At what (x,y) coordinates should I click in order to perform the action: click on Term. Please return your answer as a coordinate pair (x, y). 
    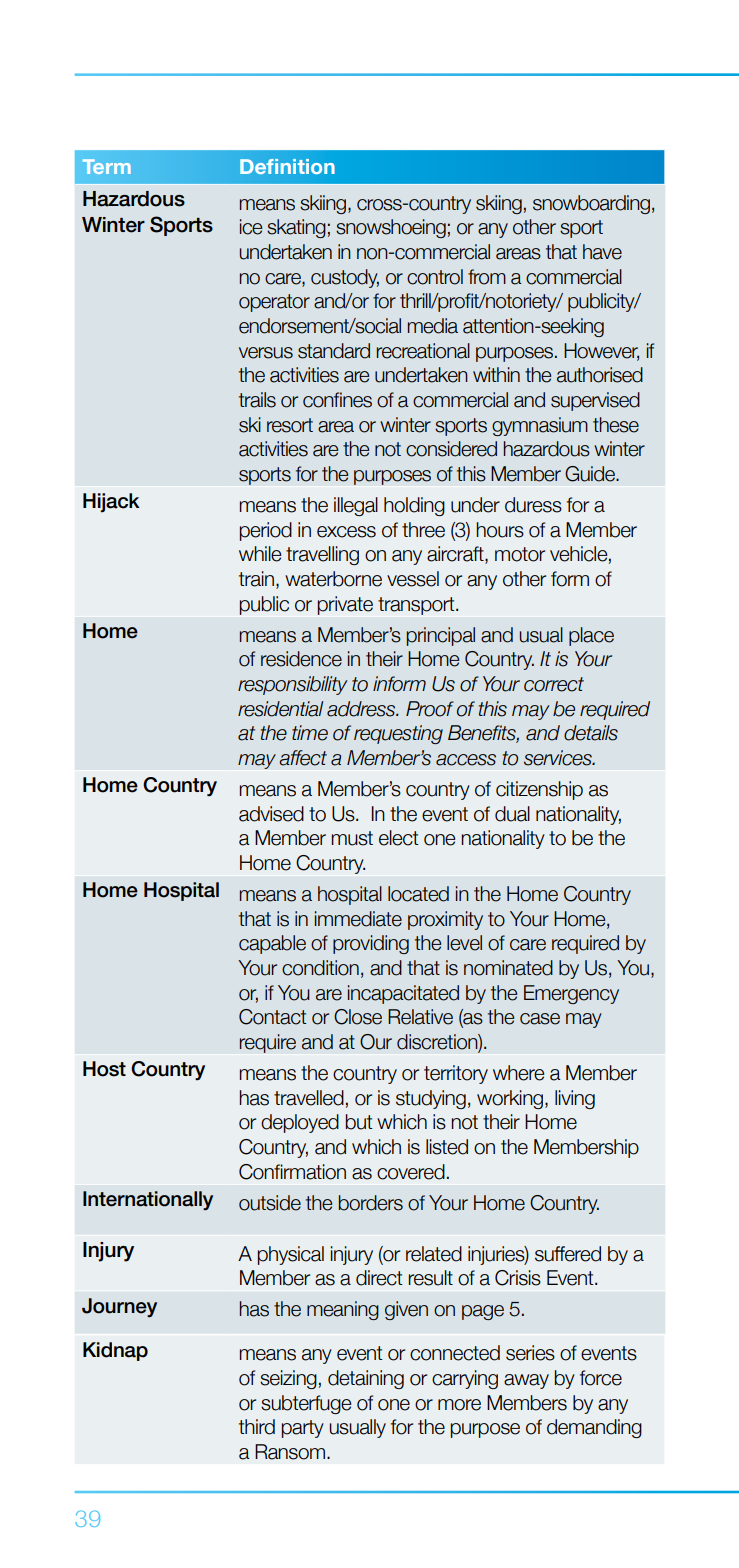
    Looking at the image, I should click on (107, 166).
